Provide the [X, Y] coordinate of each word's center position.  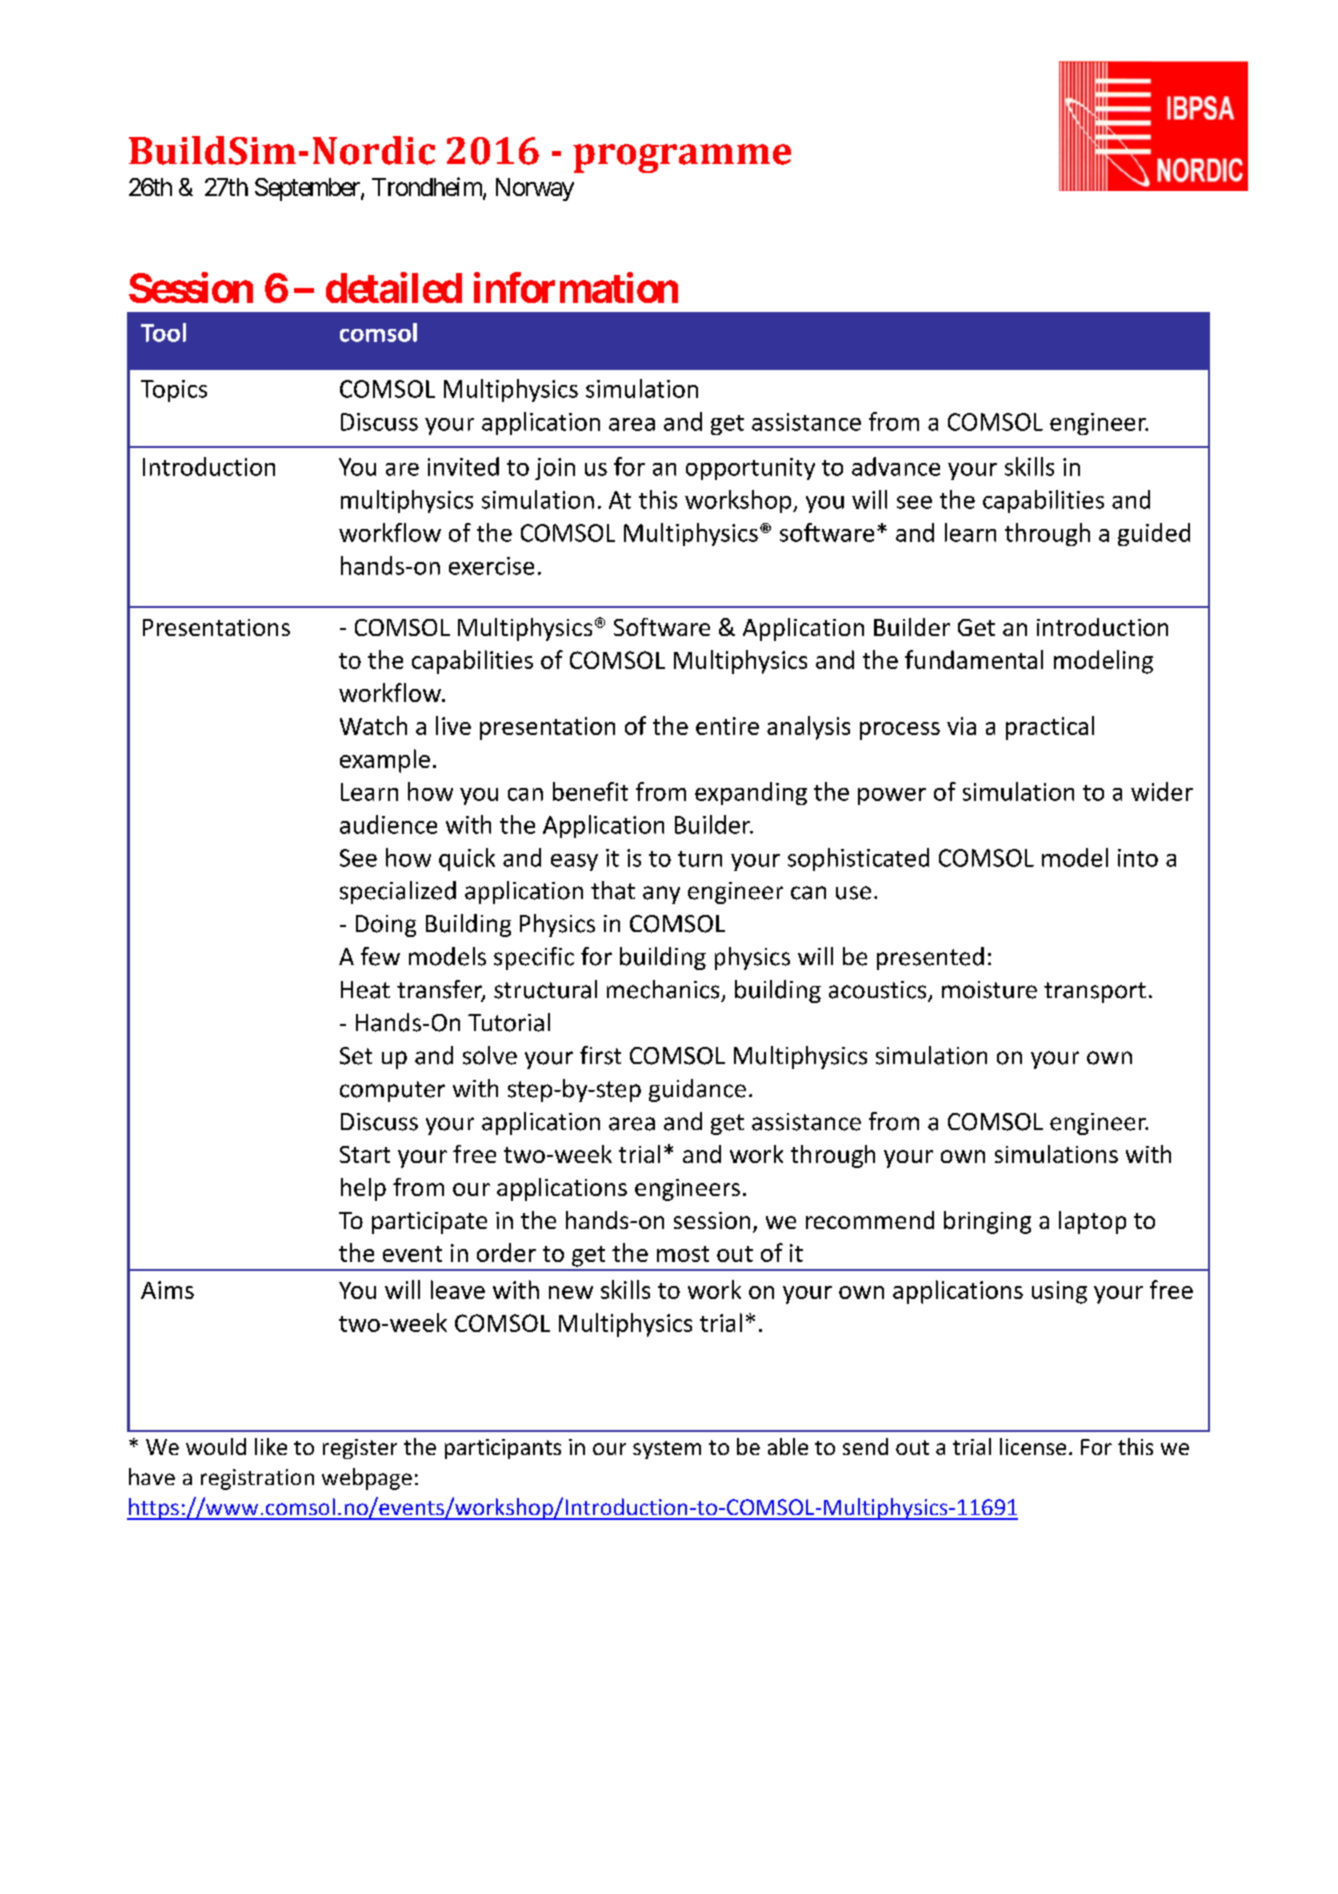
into [1138, 858]
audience [388, 824]
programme [682, 158]
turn [700, 859]
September [308, 189]
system [667, 1450]
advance [896, 466]
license [1033, 1446]
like [271, 1446]
